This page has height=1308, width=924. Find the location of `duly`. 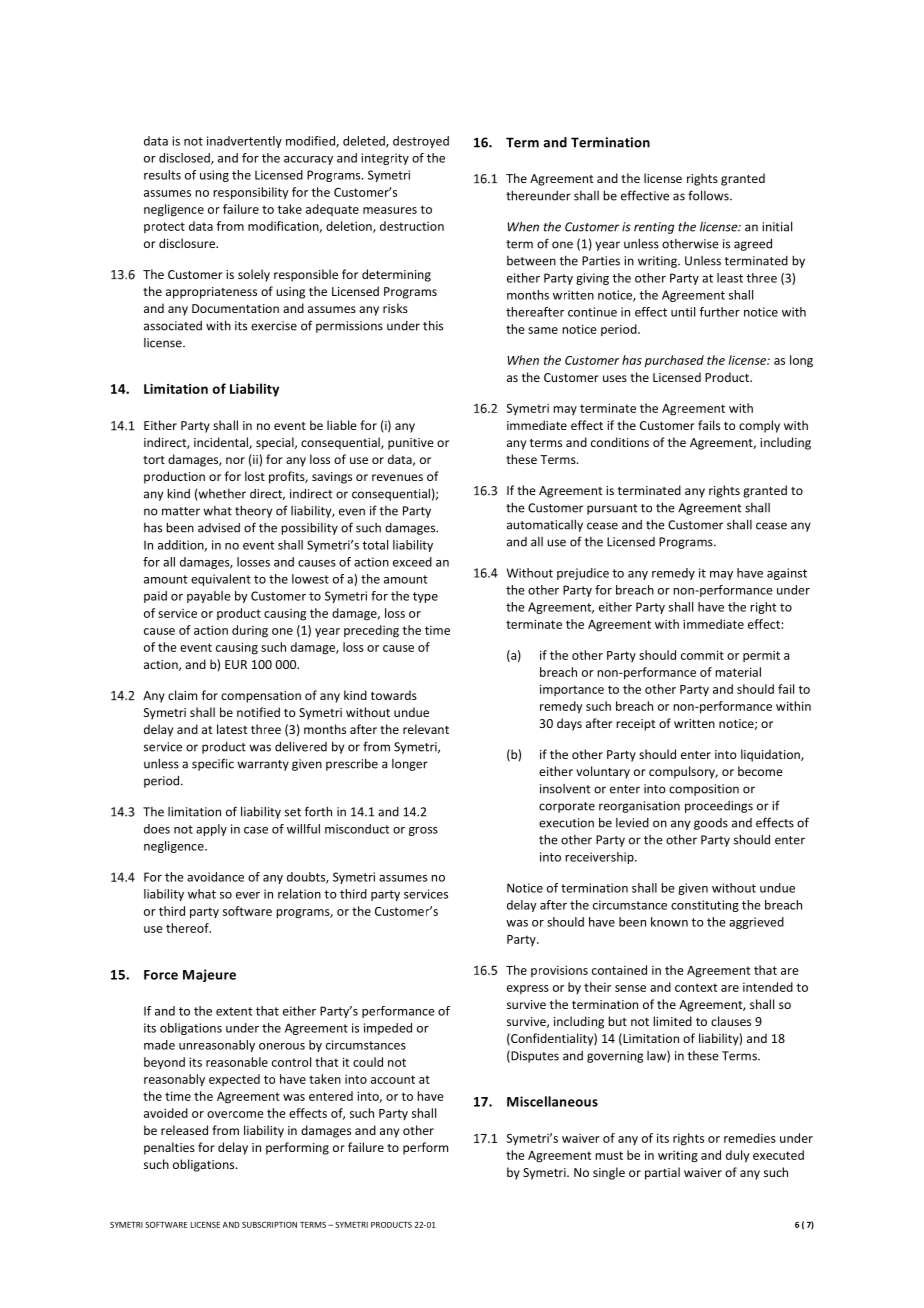

duly is located at coordinates (738, 1156).
